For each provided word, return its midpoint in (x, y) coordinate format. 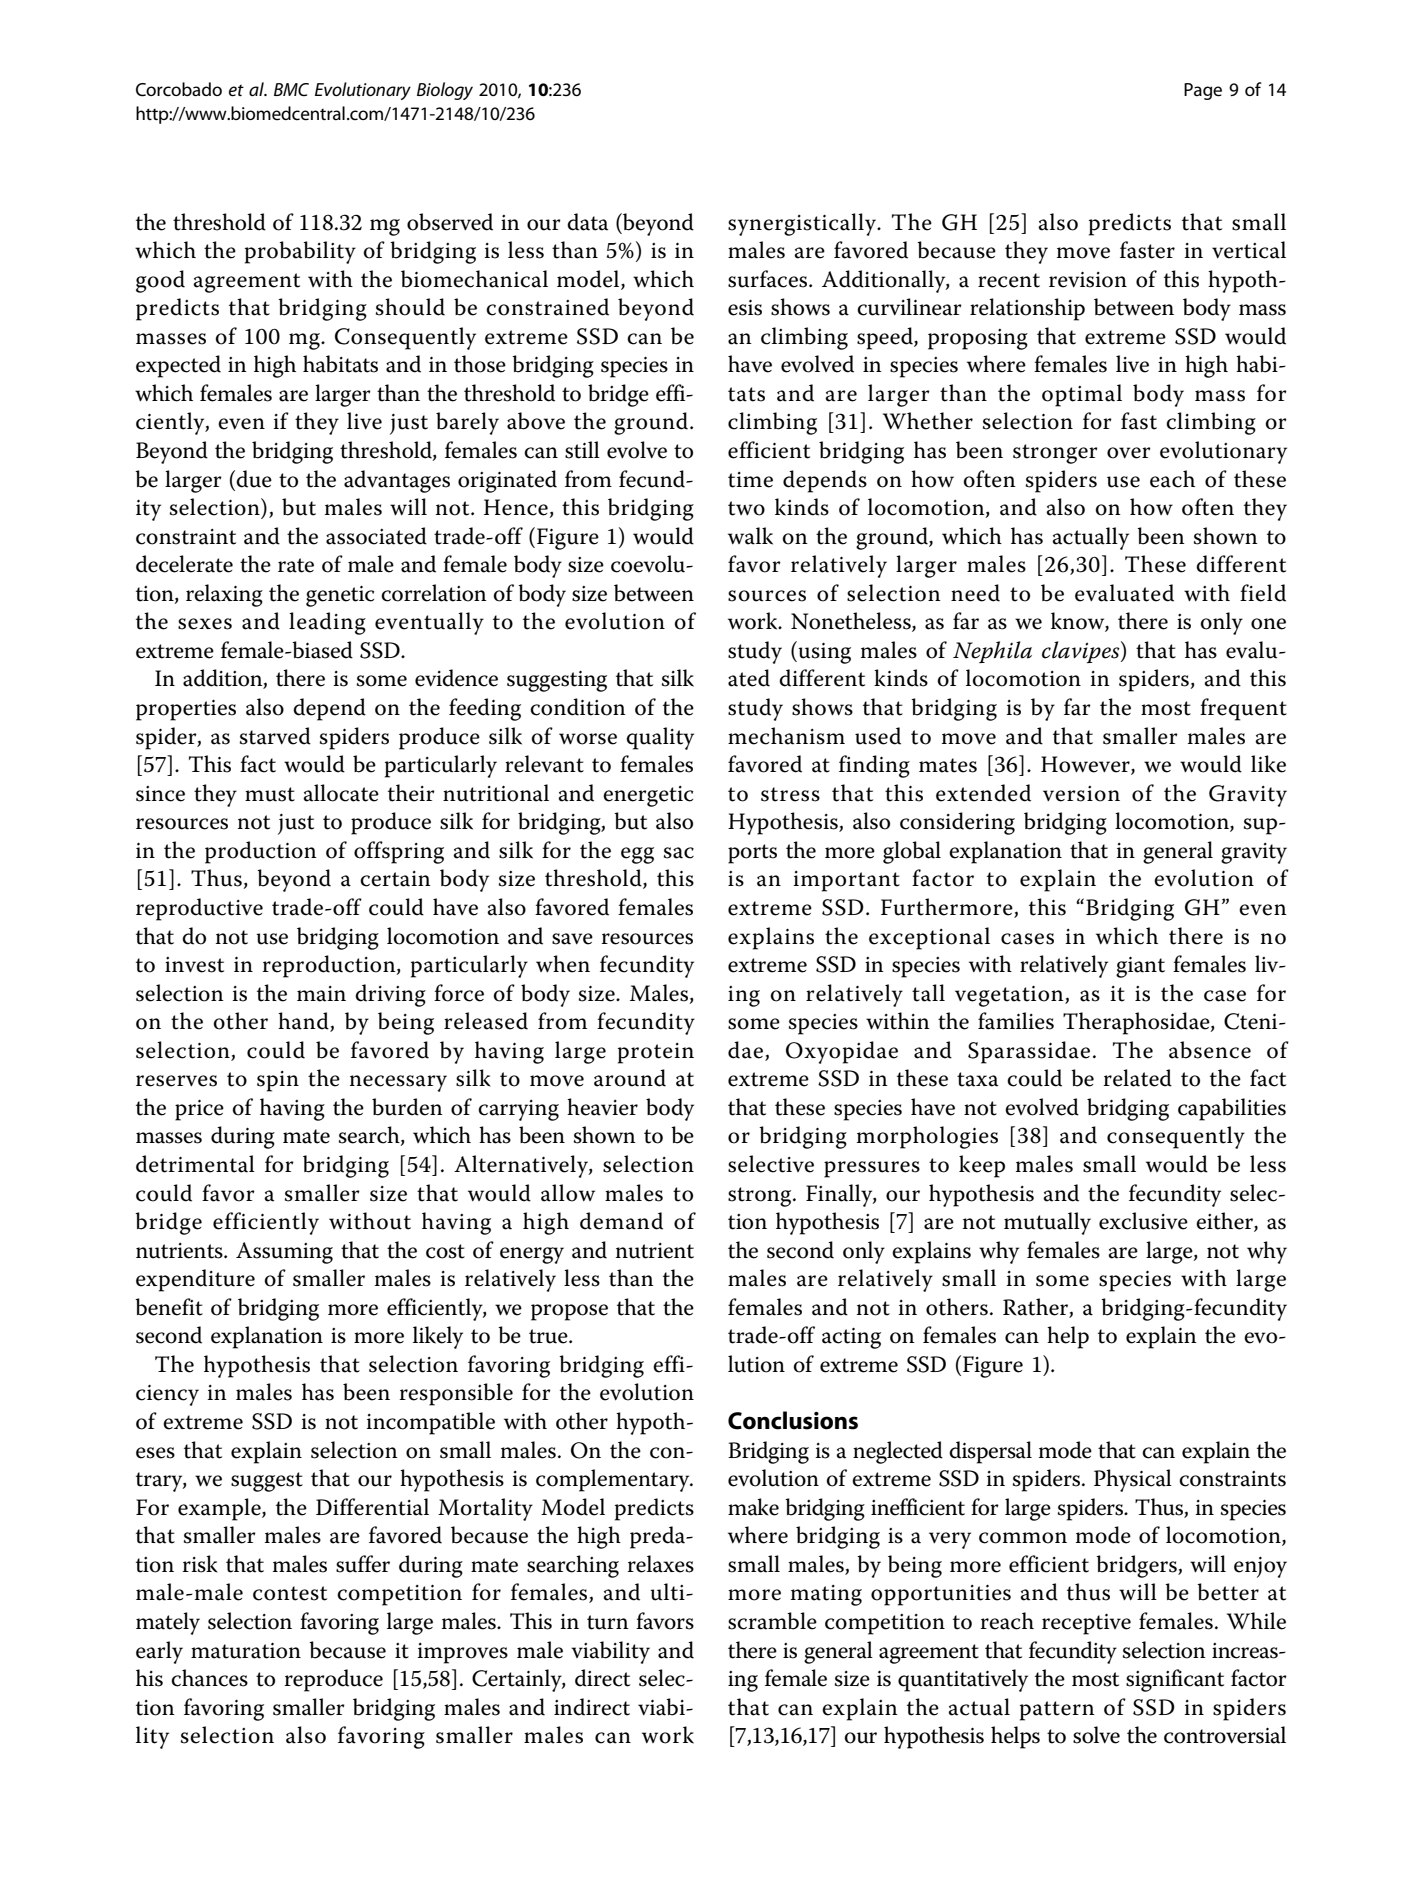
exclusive (1143, 1221)
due (254, 479)
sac (679, 853)
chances (209, 1678)
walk (750, 536)
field (1263, 593)
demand (621, 1221)
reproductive (199, 909)
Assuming (284, 1253)
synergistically (803, 224)
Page (1203, 91)
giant (1140, 967)
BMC (291, 89)
